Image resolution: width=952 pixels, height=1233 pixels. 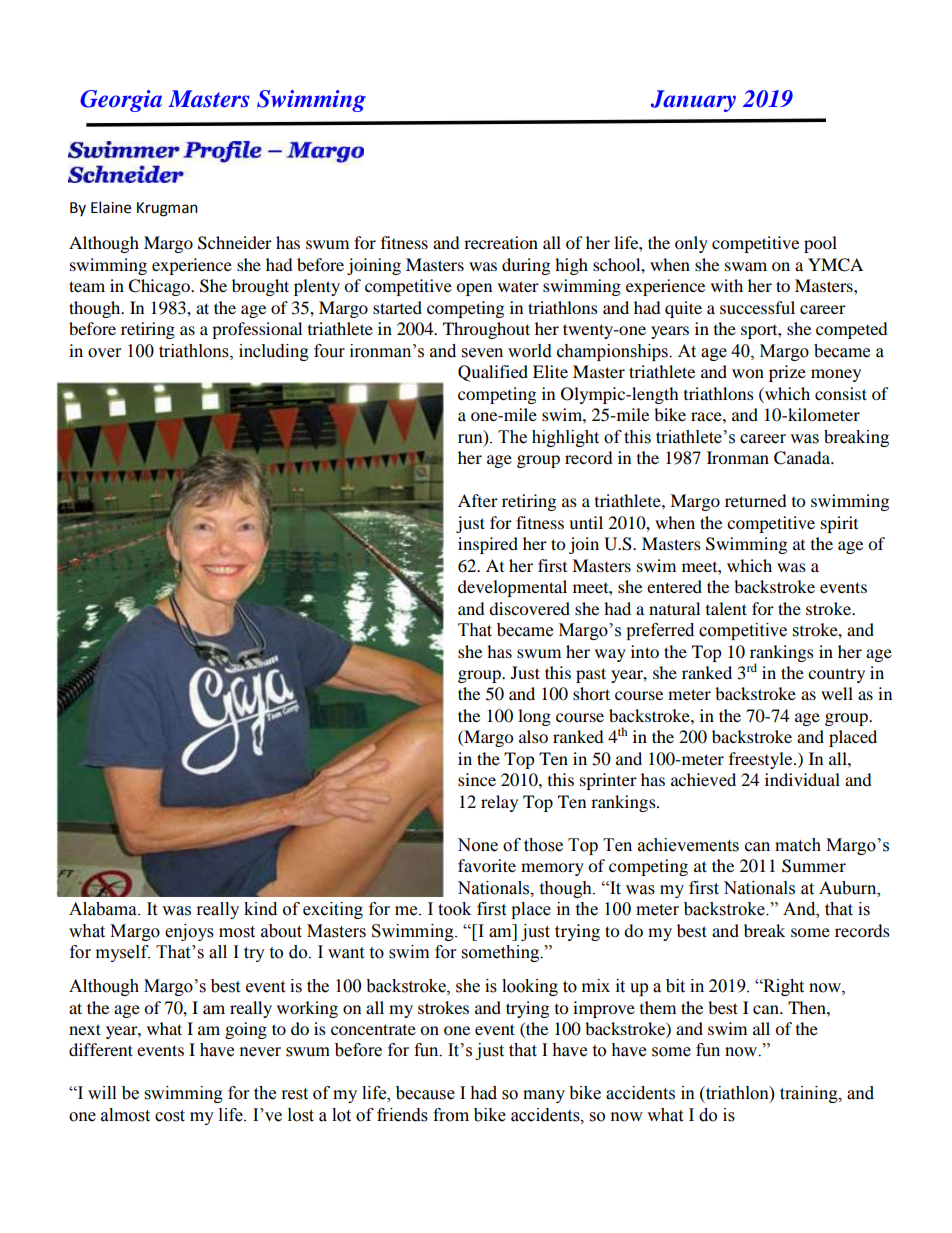 What do you see at coordinates (501, 242) in the screenshot?
I see `recreation` at bounding box center [501, 242].
